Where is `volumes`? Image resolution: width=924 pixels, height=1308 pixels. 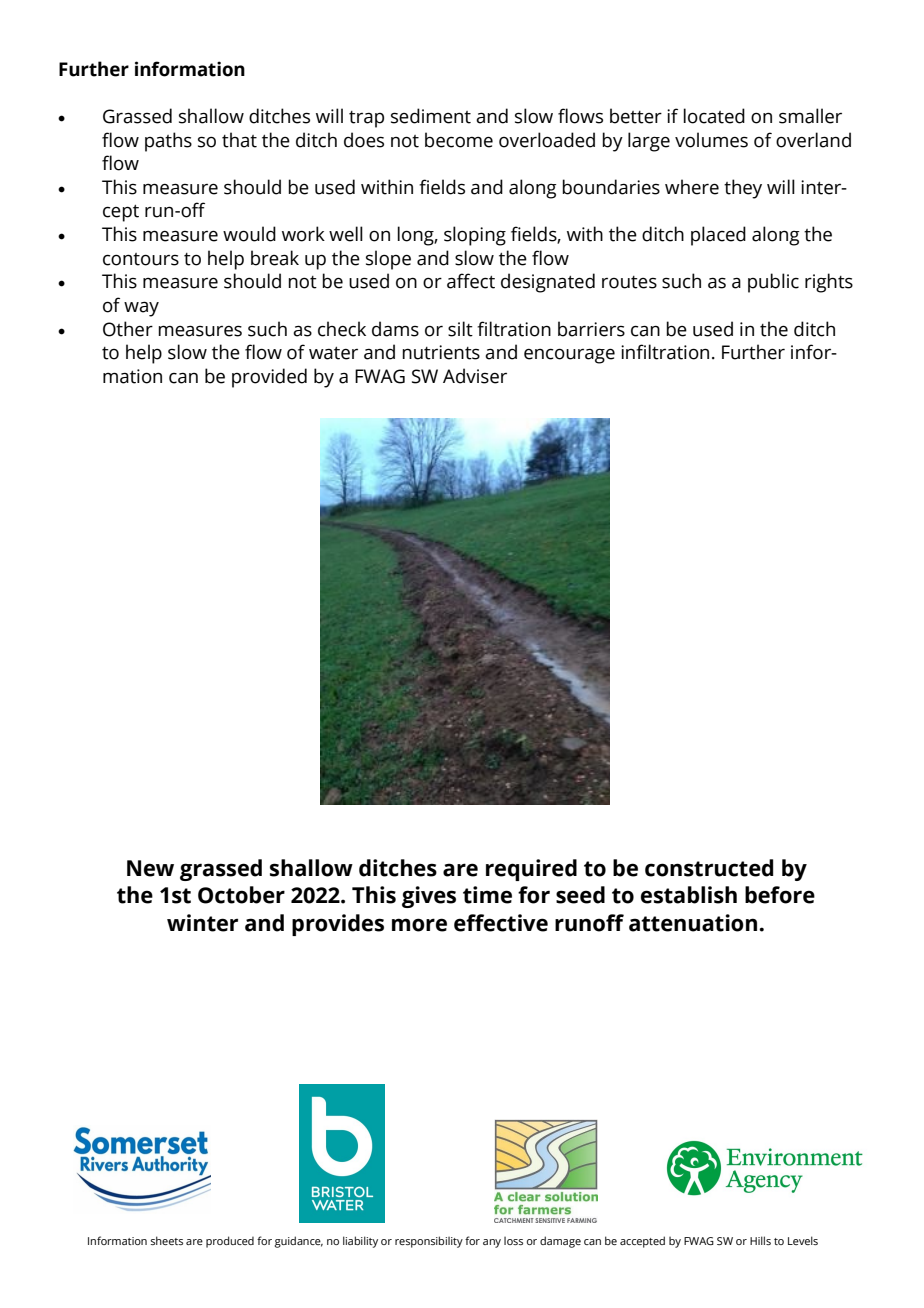
volumes is located at coordinates (711, 140).
